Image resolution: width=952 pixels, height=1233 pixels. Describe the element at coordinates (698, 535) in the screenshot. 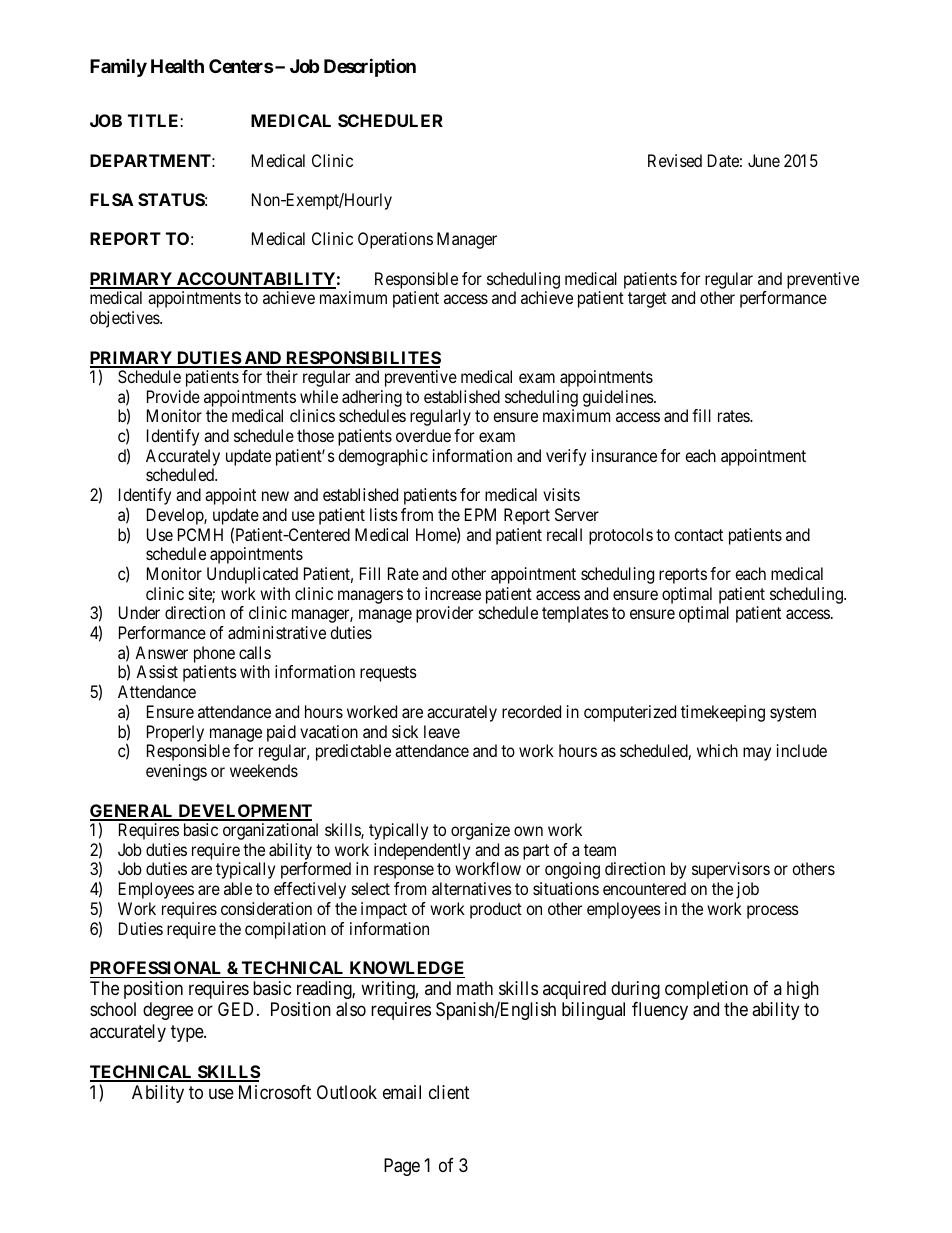

I see `contact` at that location.
